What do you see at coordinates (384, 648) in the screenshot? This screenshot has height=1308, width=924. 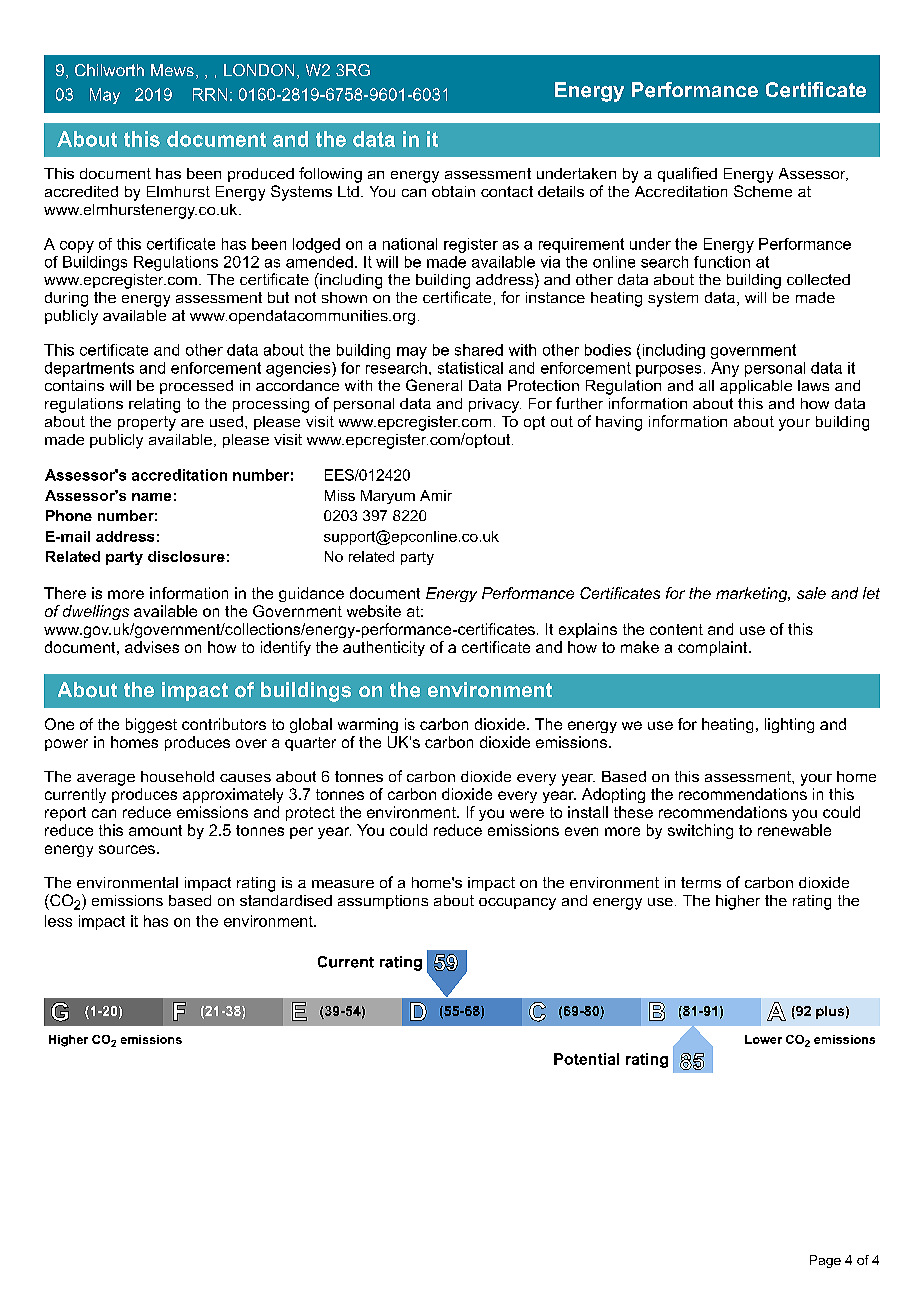 I see `authenticity` at bounding box center [384, 648].
